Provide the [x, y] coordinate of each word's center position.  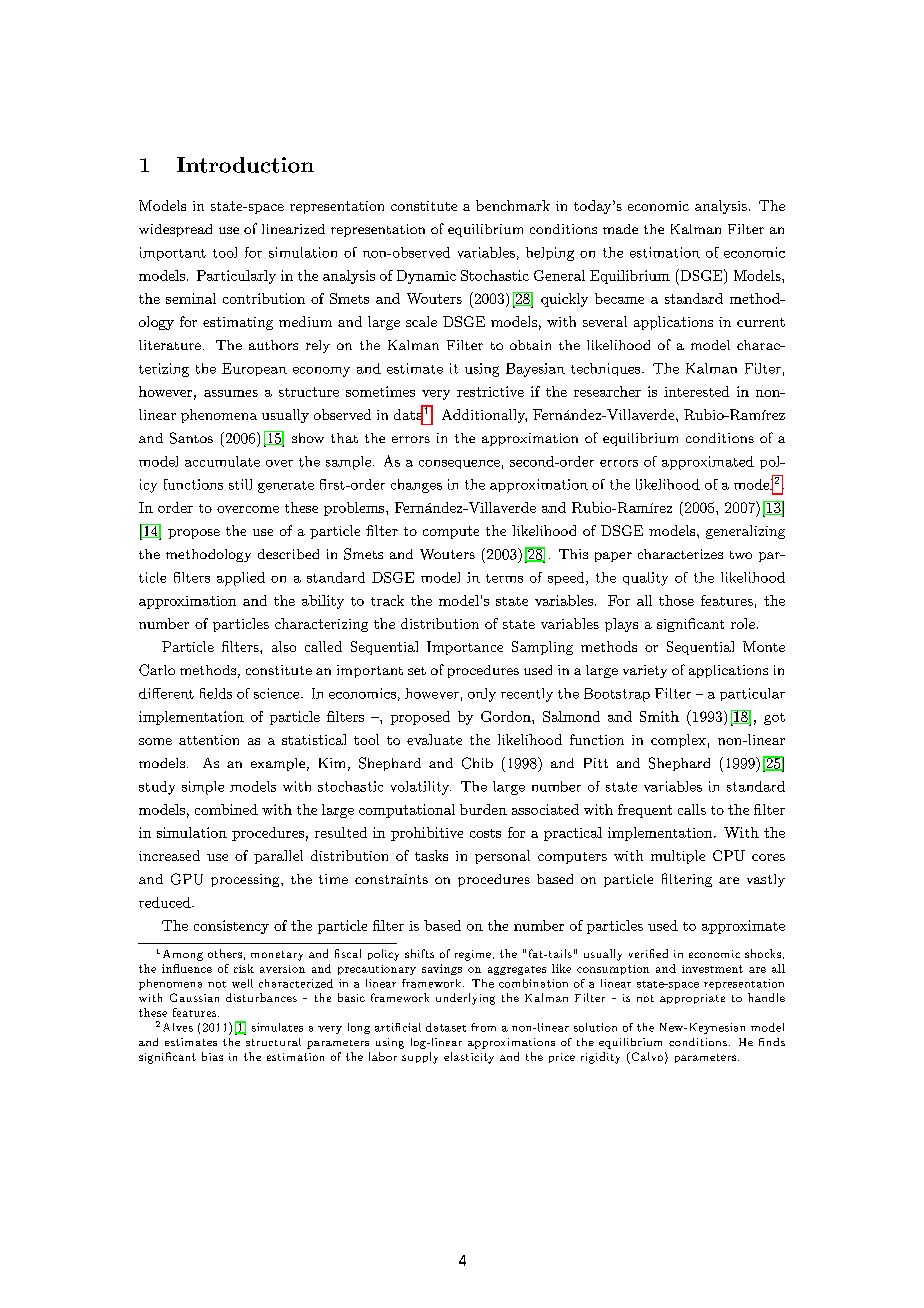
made [620, 229]
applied [241, 579]
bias [212, 1056]
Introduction [245, 165]
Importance [465, 648]
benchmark [513, 205]
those [676, 600]
